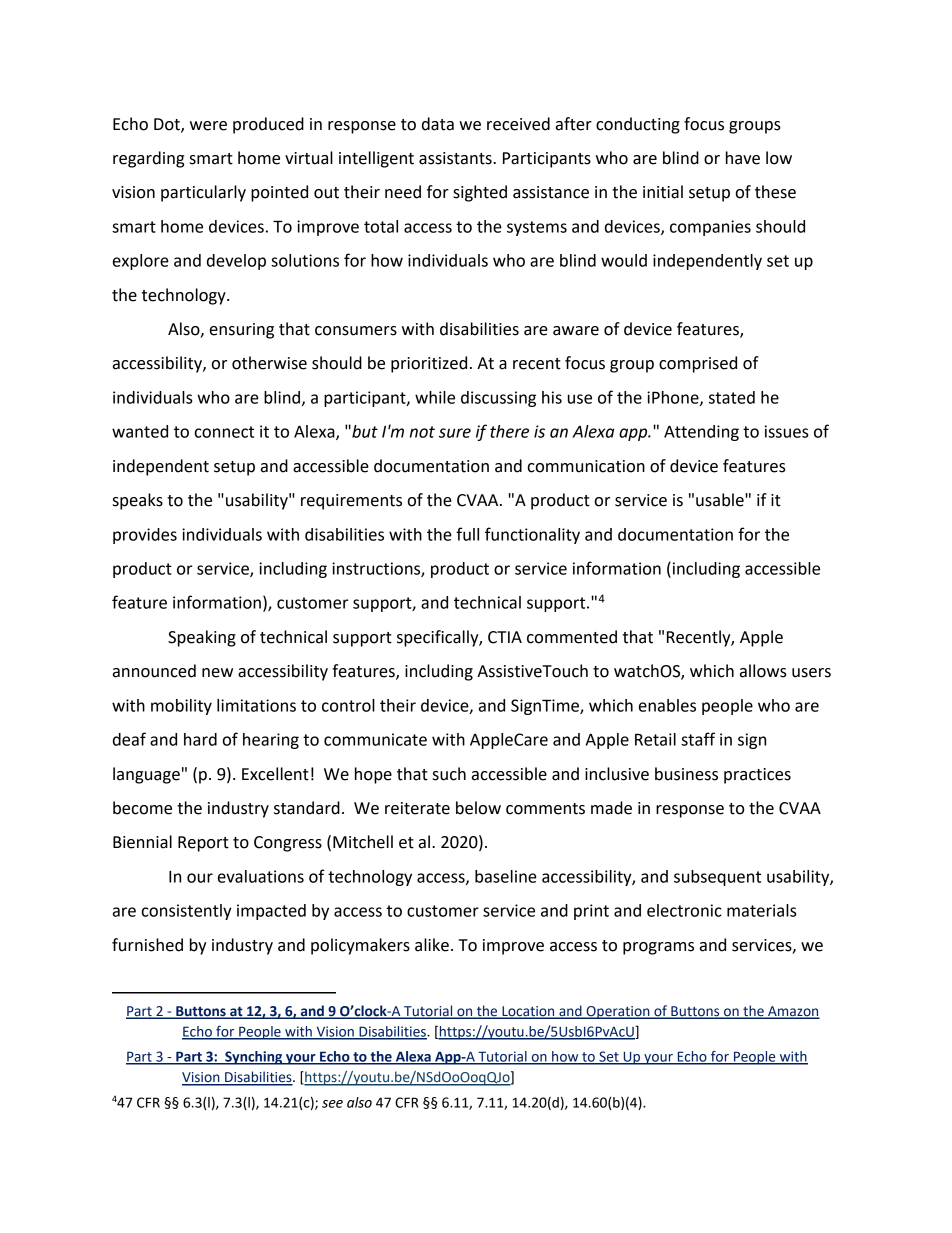  Describe the element at coordinates (202, 638) in the document. I see `Speaking` at that location.
